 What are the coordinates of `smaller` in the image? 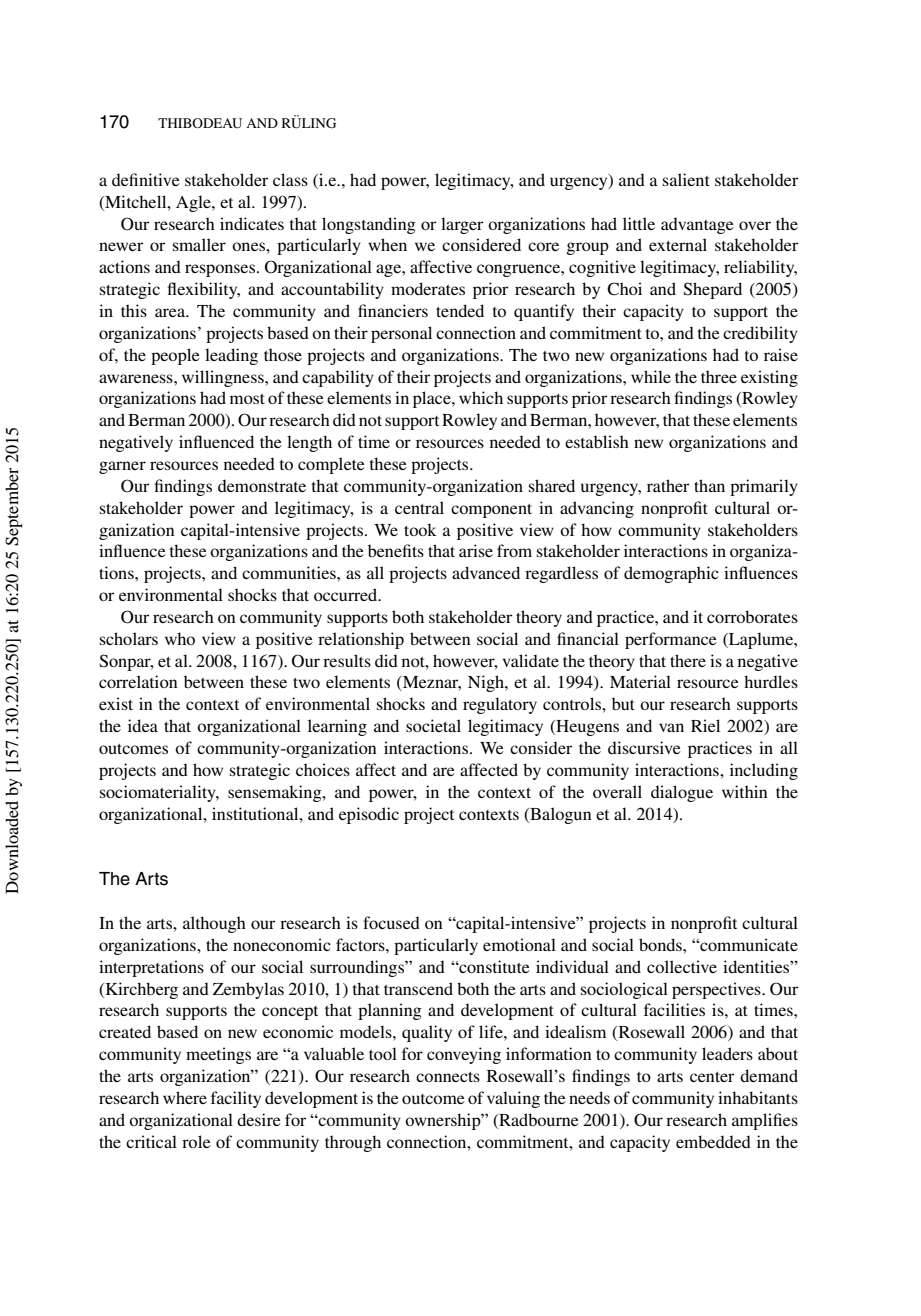 It's located at (199, 244).
